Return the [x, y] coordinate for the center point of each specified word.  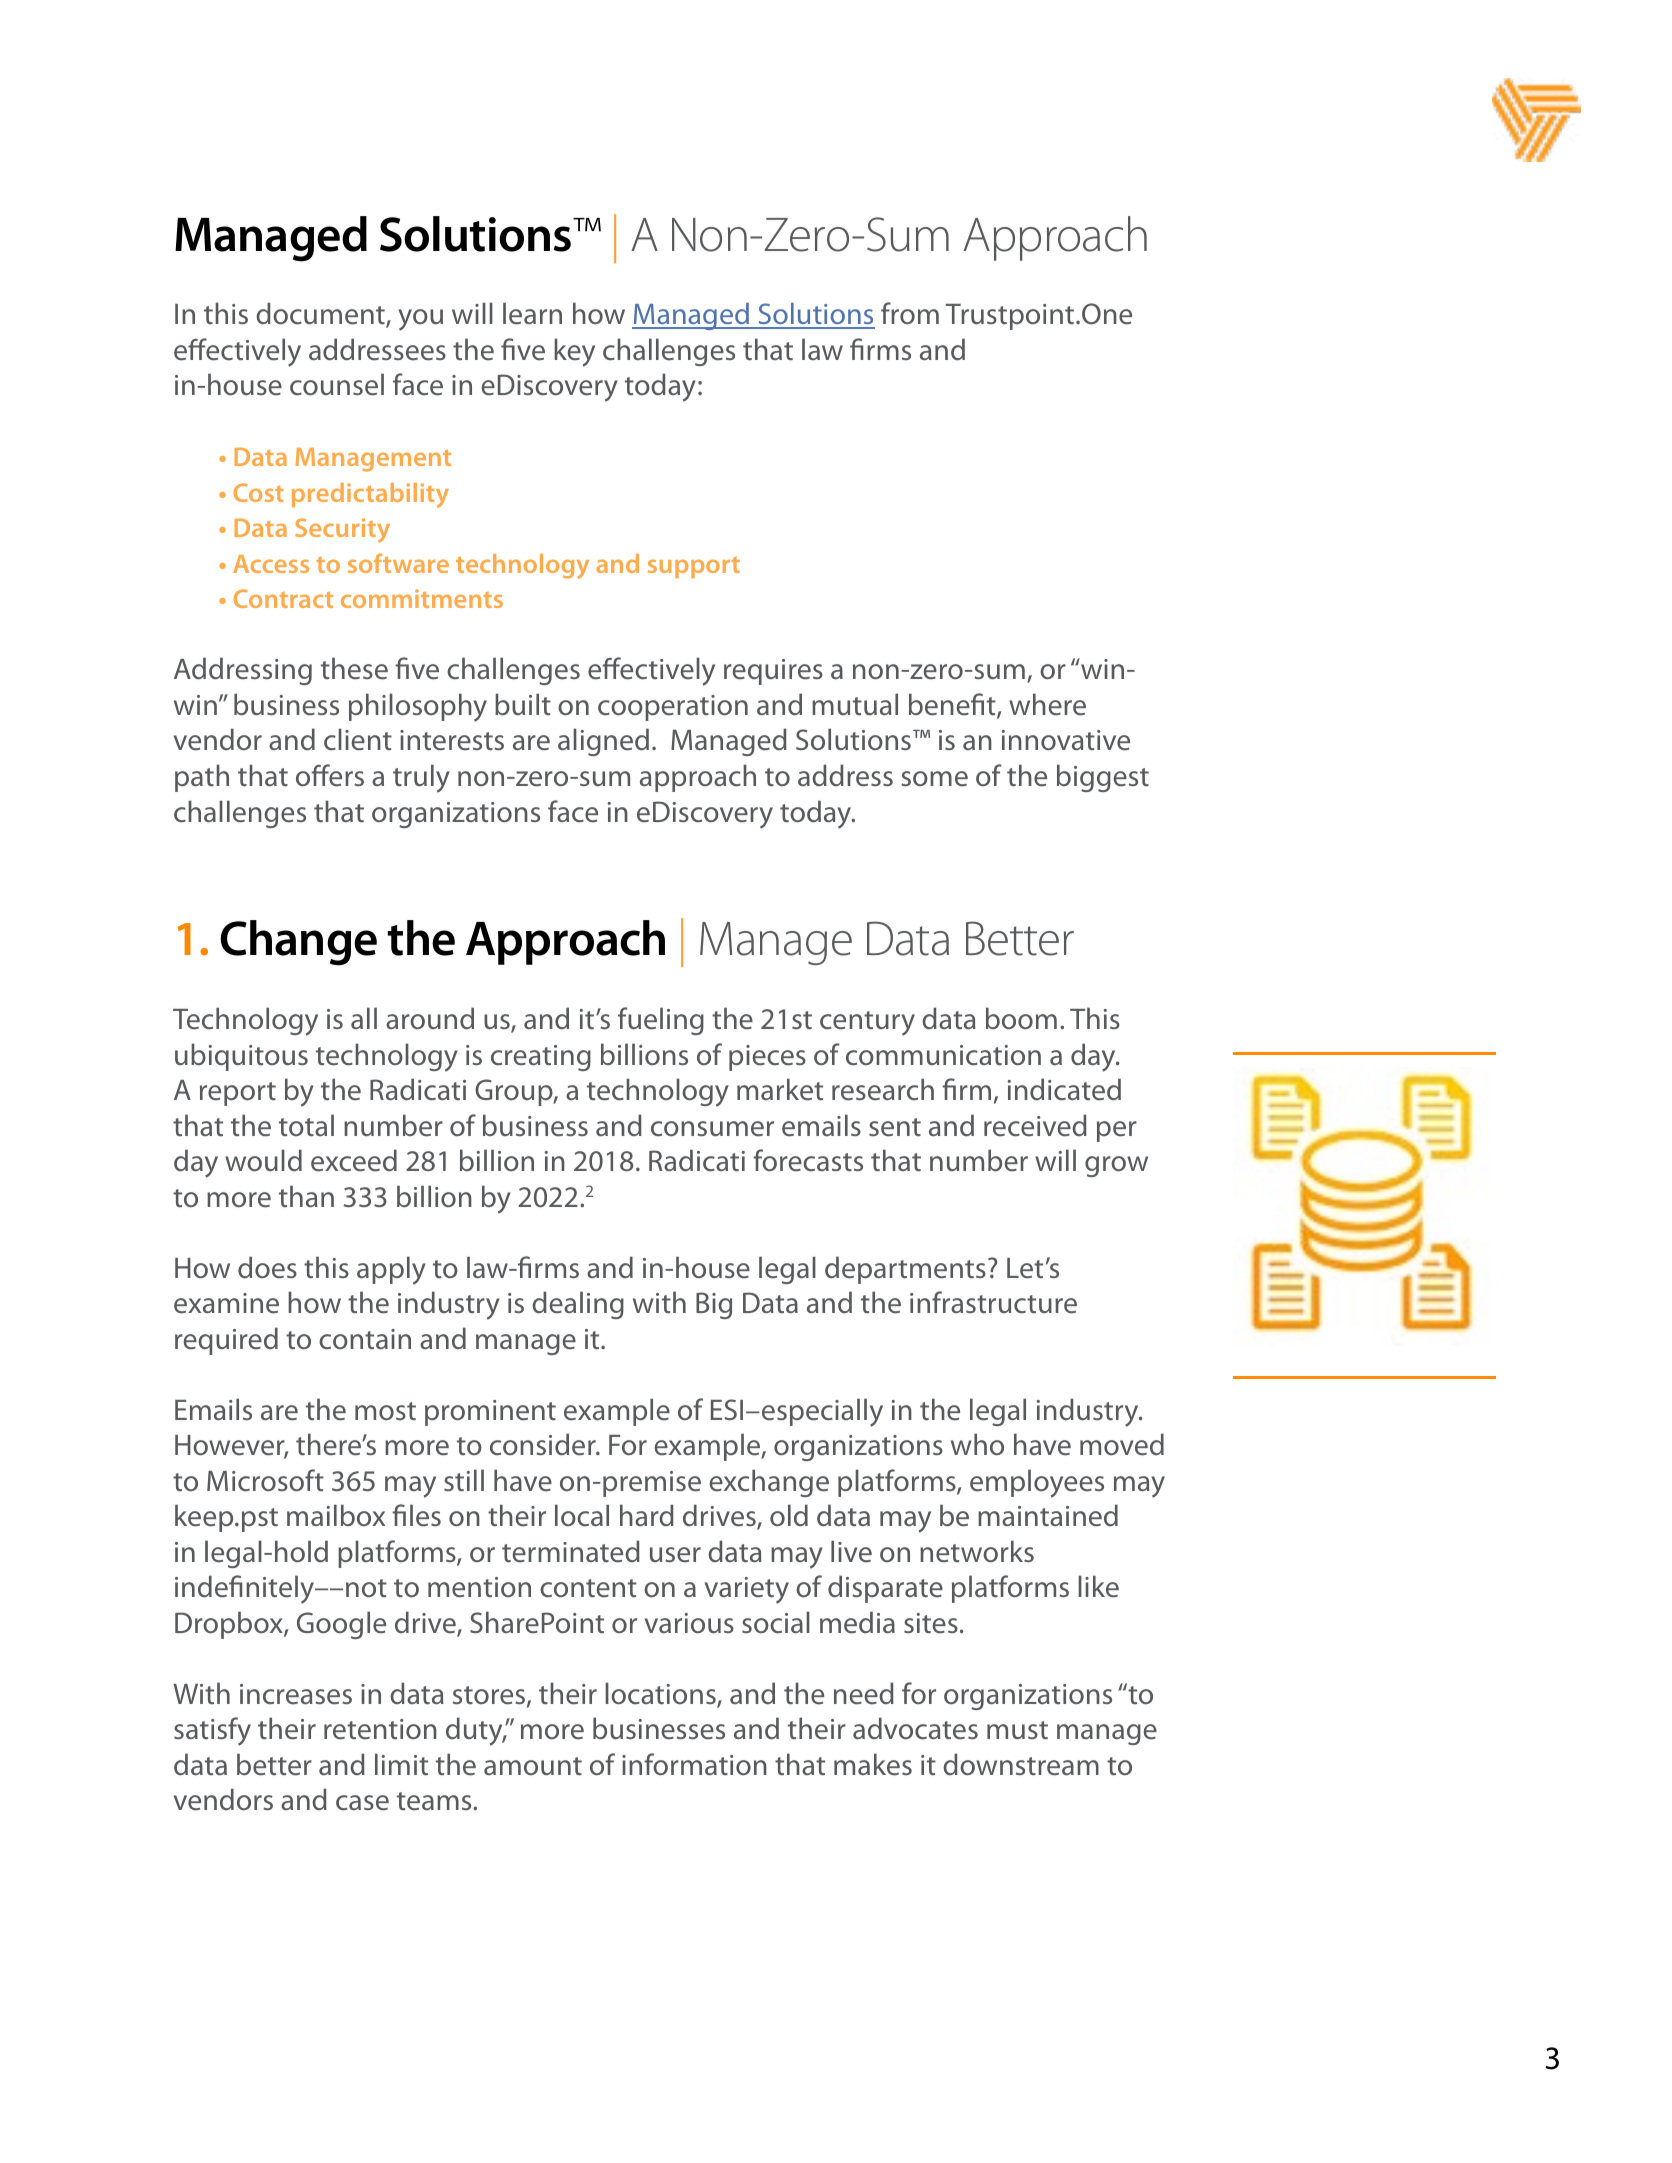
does [267, 1267]
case [362, 1803]
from [910, 313]
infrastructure [993, 1302]
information [694, 1764]
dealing [578, 1305]
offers [330, 775]
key [574, 352]
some [934, 779]
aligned [603, 742]
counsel [337, 384]
